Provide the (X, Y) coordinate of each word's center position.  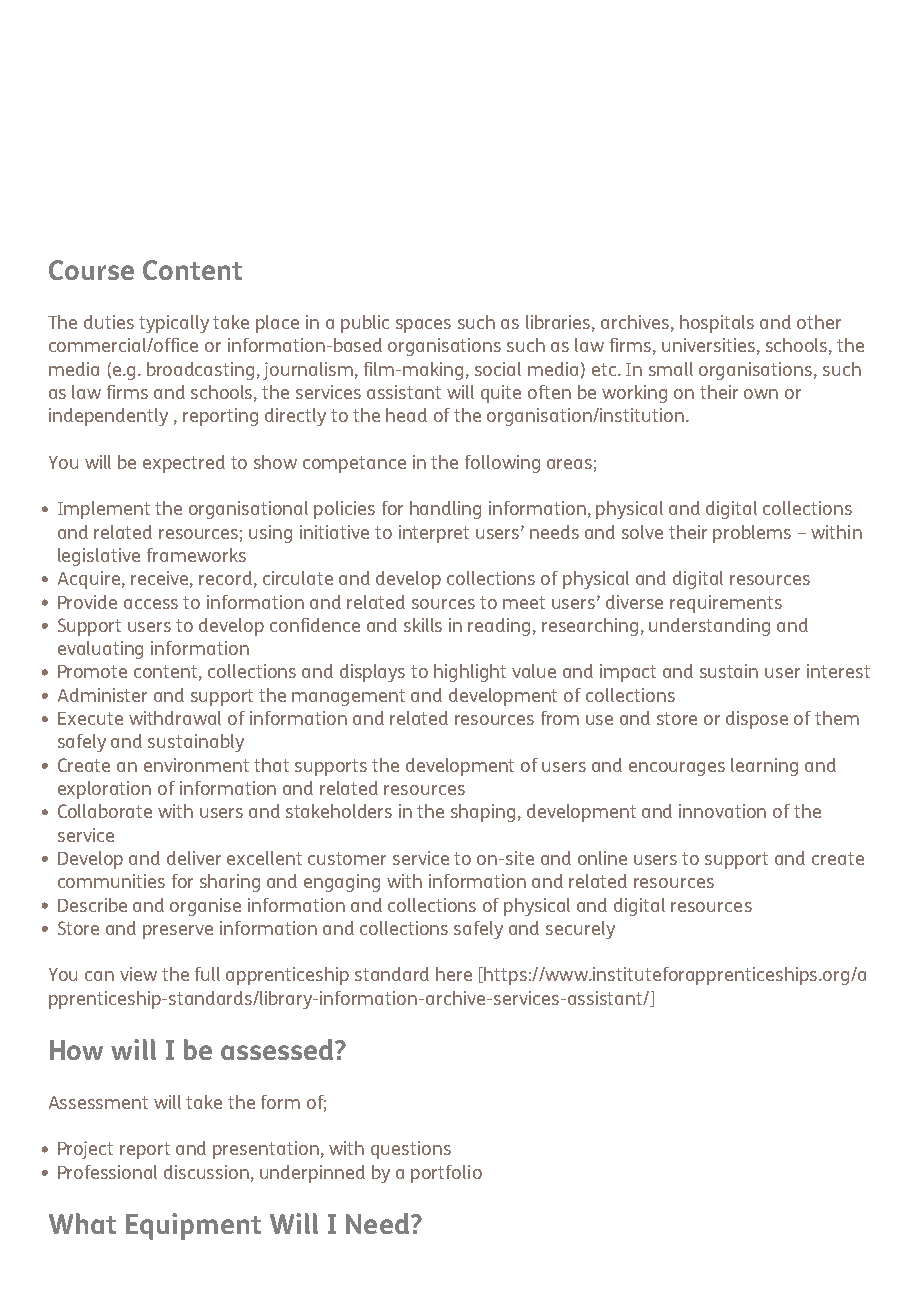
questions (411, 1150)
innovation (722, 811)
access (151, 604)
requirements (726, 604)
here (454, 974)
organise (205, 907)
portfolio (446, 1174)
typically (174, 324)
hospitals (717, 324)
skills (423, 625)
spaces (423, 326)
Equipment (193, 1226)
